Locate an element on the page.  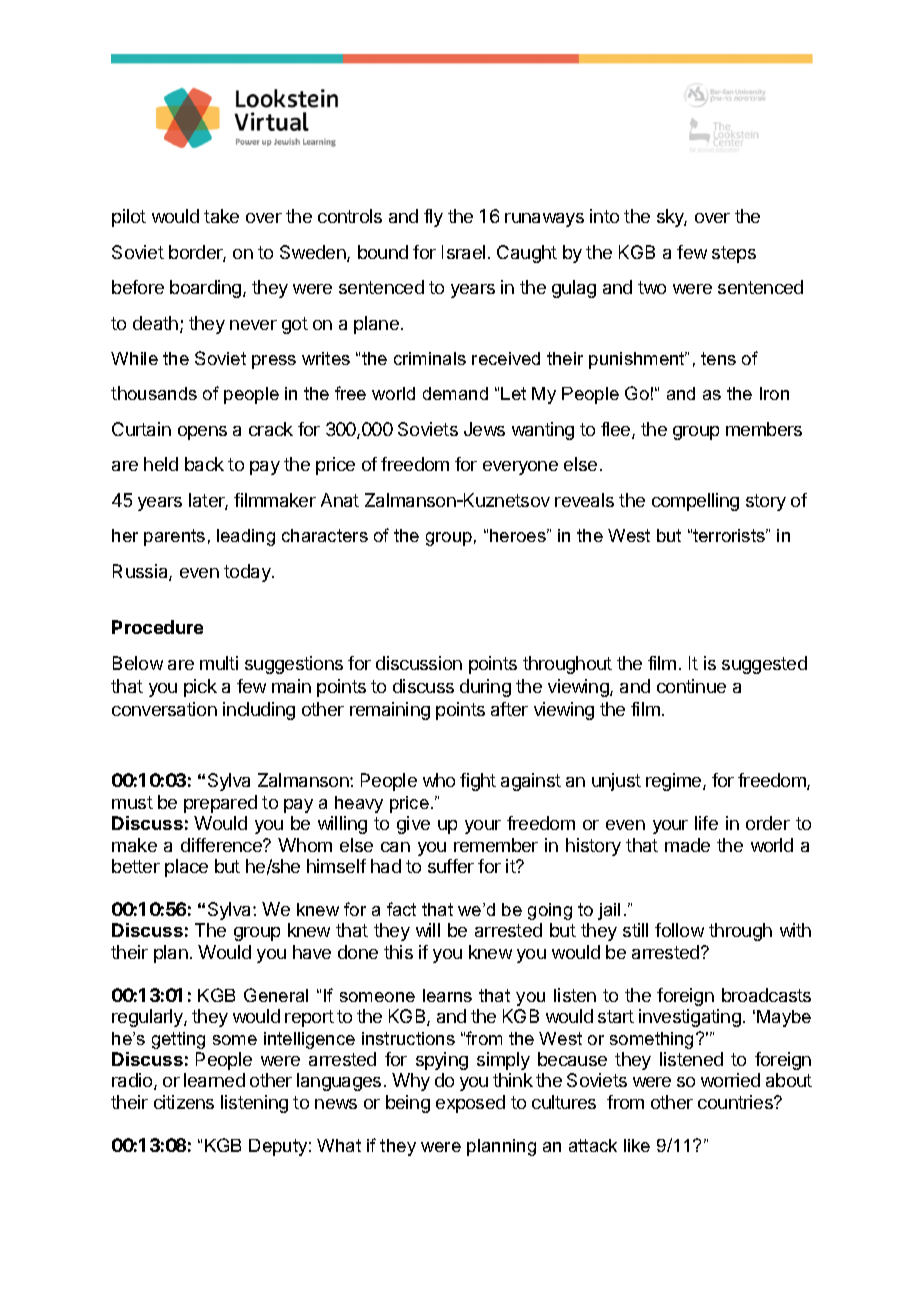
exposed is located at coordinates (470, 1104).
